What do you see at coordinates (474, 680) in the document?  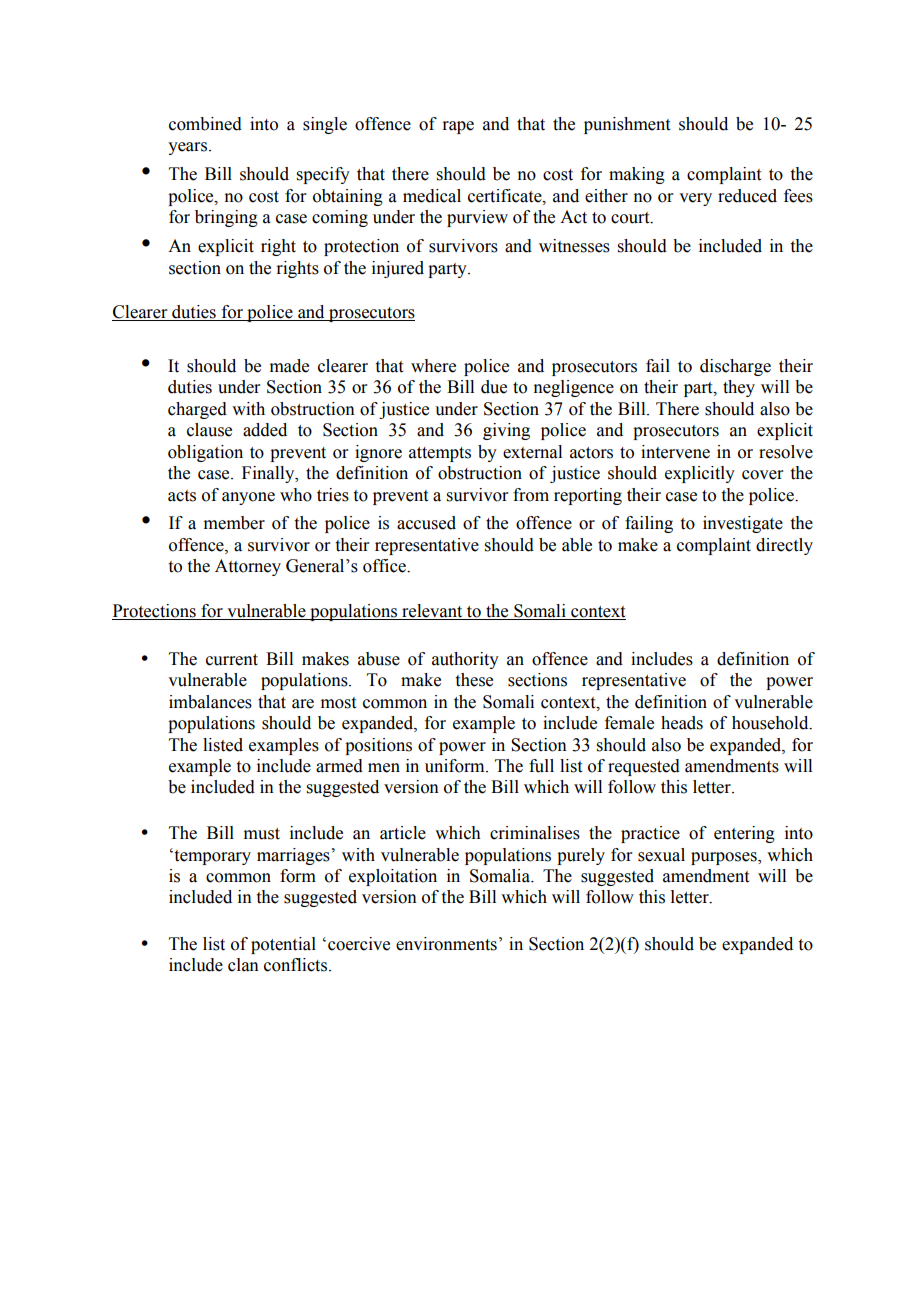 I see `these` at bounding box center [474, 680].
